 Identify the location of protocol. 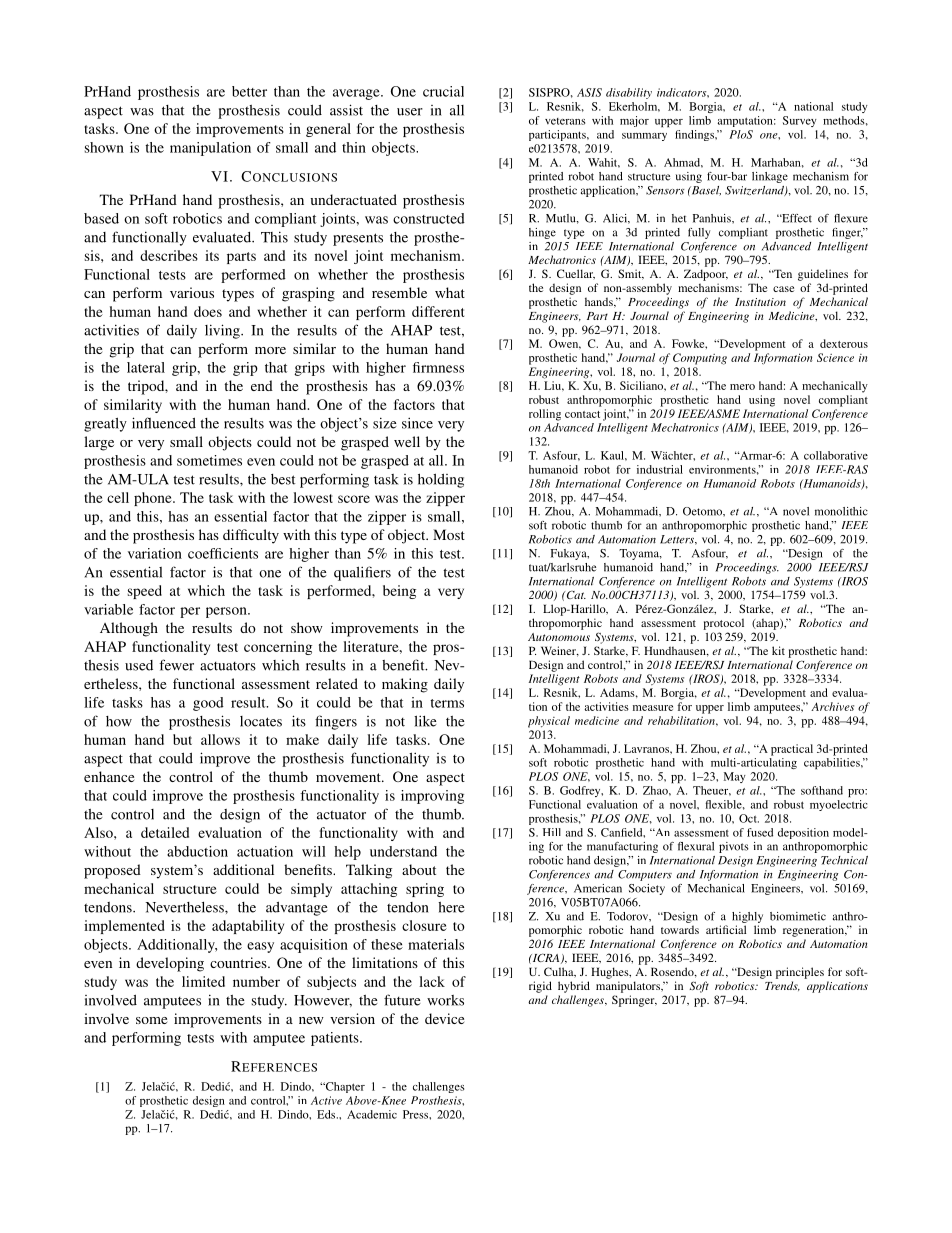
(723, 624).
